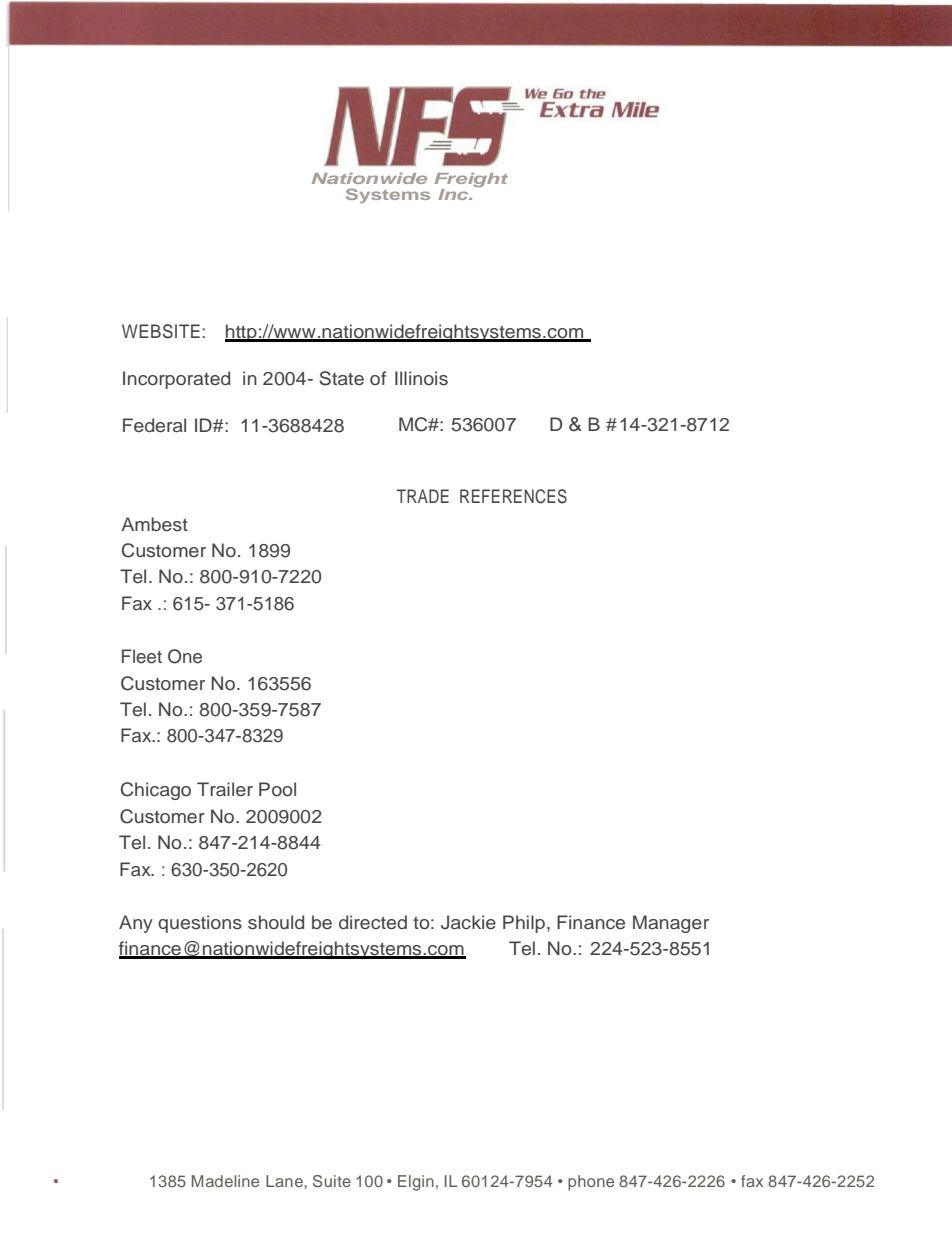 This screenshot has height=1241, width=952. I want to click on Incorporated, so click(176, 380).
